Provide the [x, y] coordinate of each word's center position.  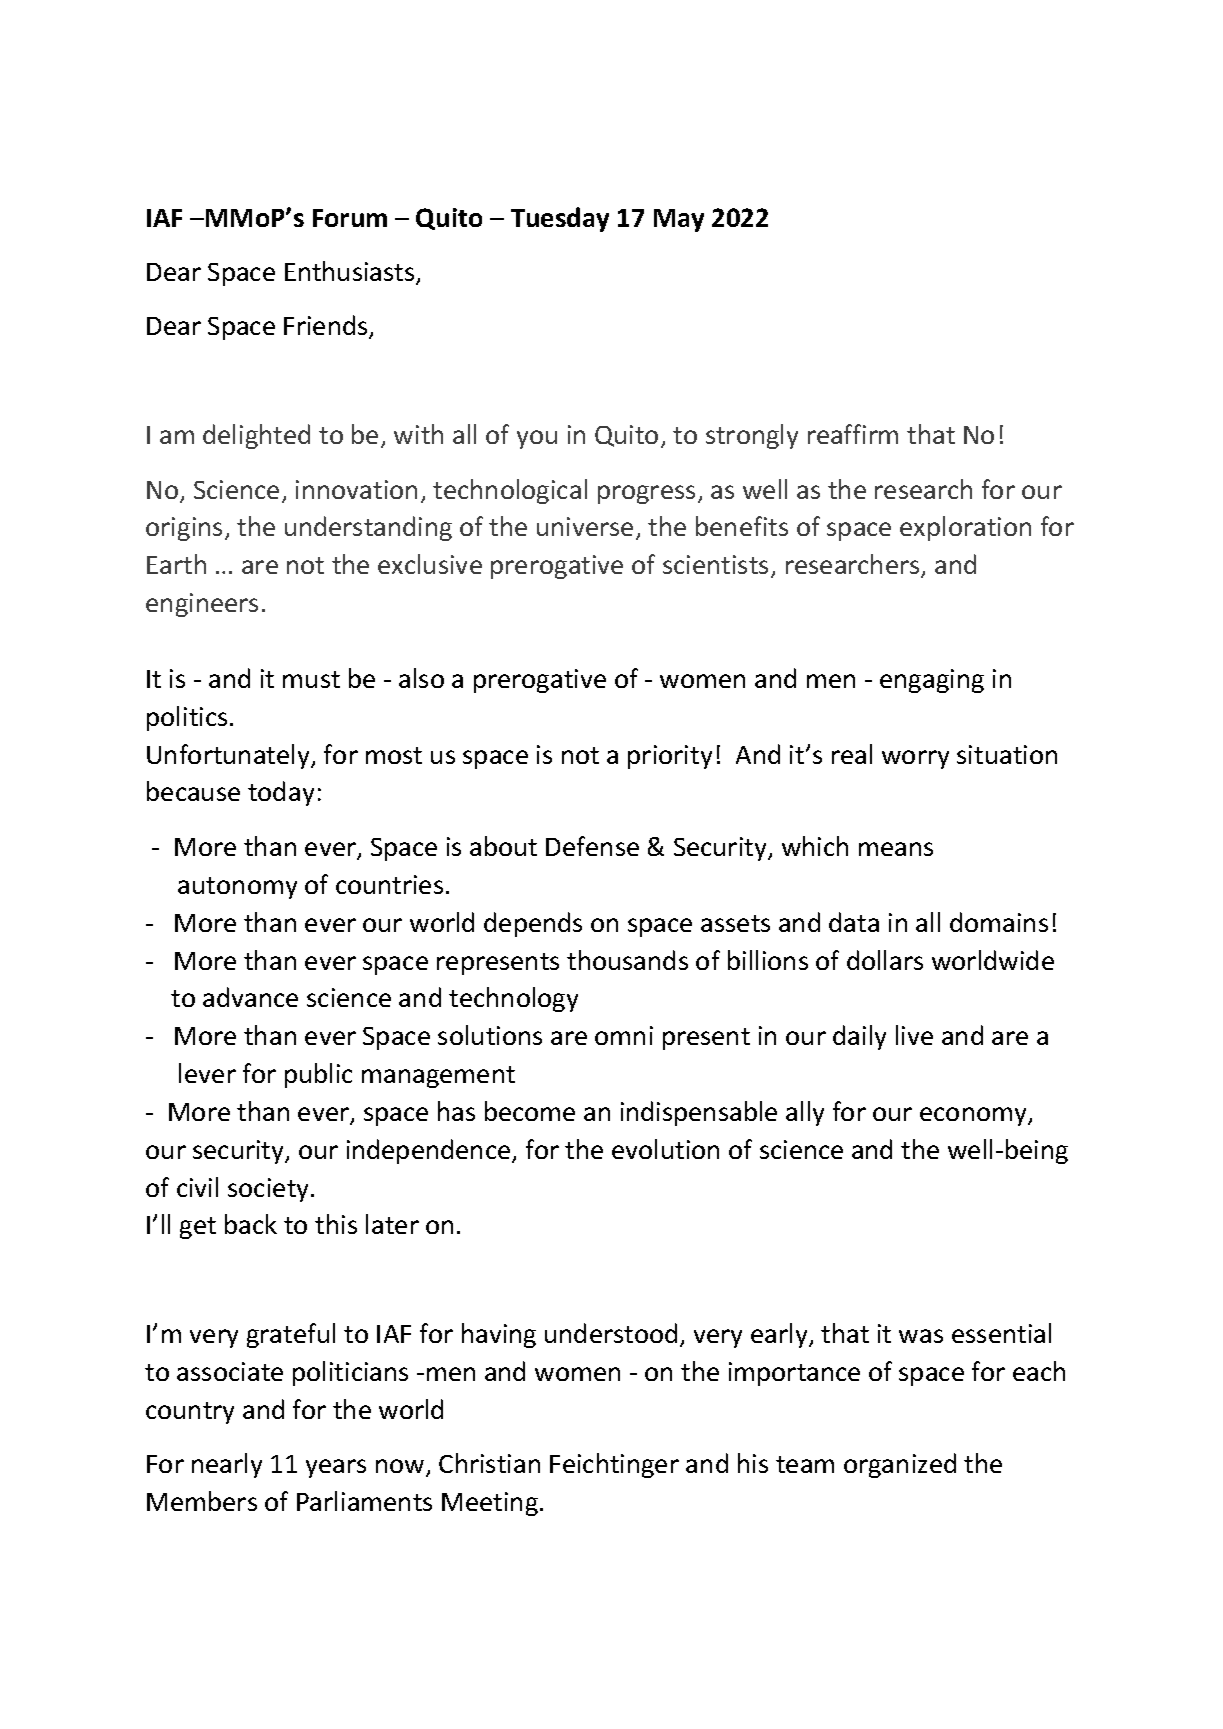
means [896, 849]
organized [900, 1465]
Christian [489, 1463]
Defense [592, 846]
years [336, 1468]
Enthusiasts [351, 272]
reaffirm [853, 434]
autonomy [237, 888]
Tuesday [560, 219]
